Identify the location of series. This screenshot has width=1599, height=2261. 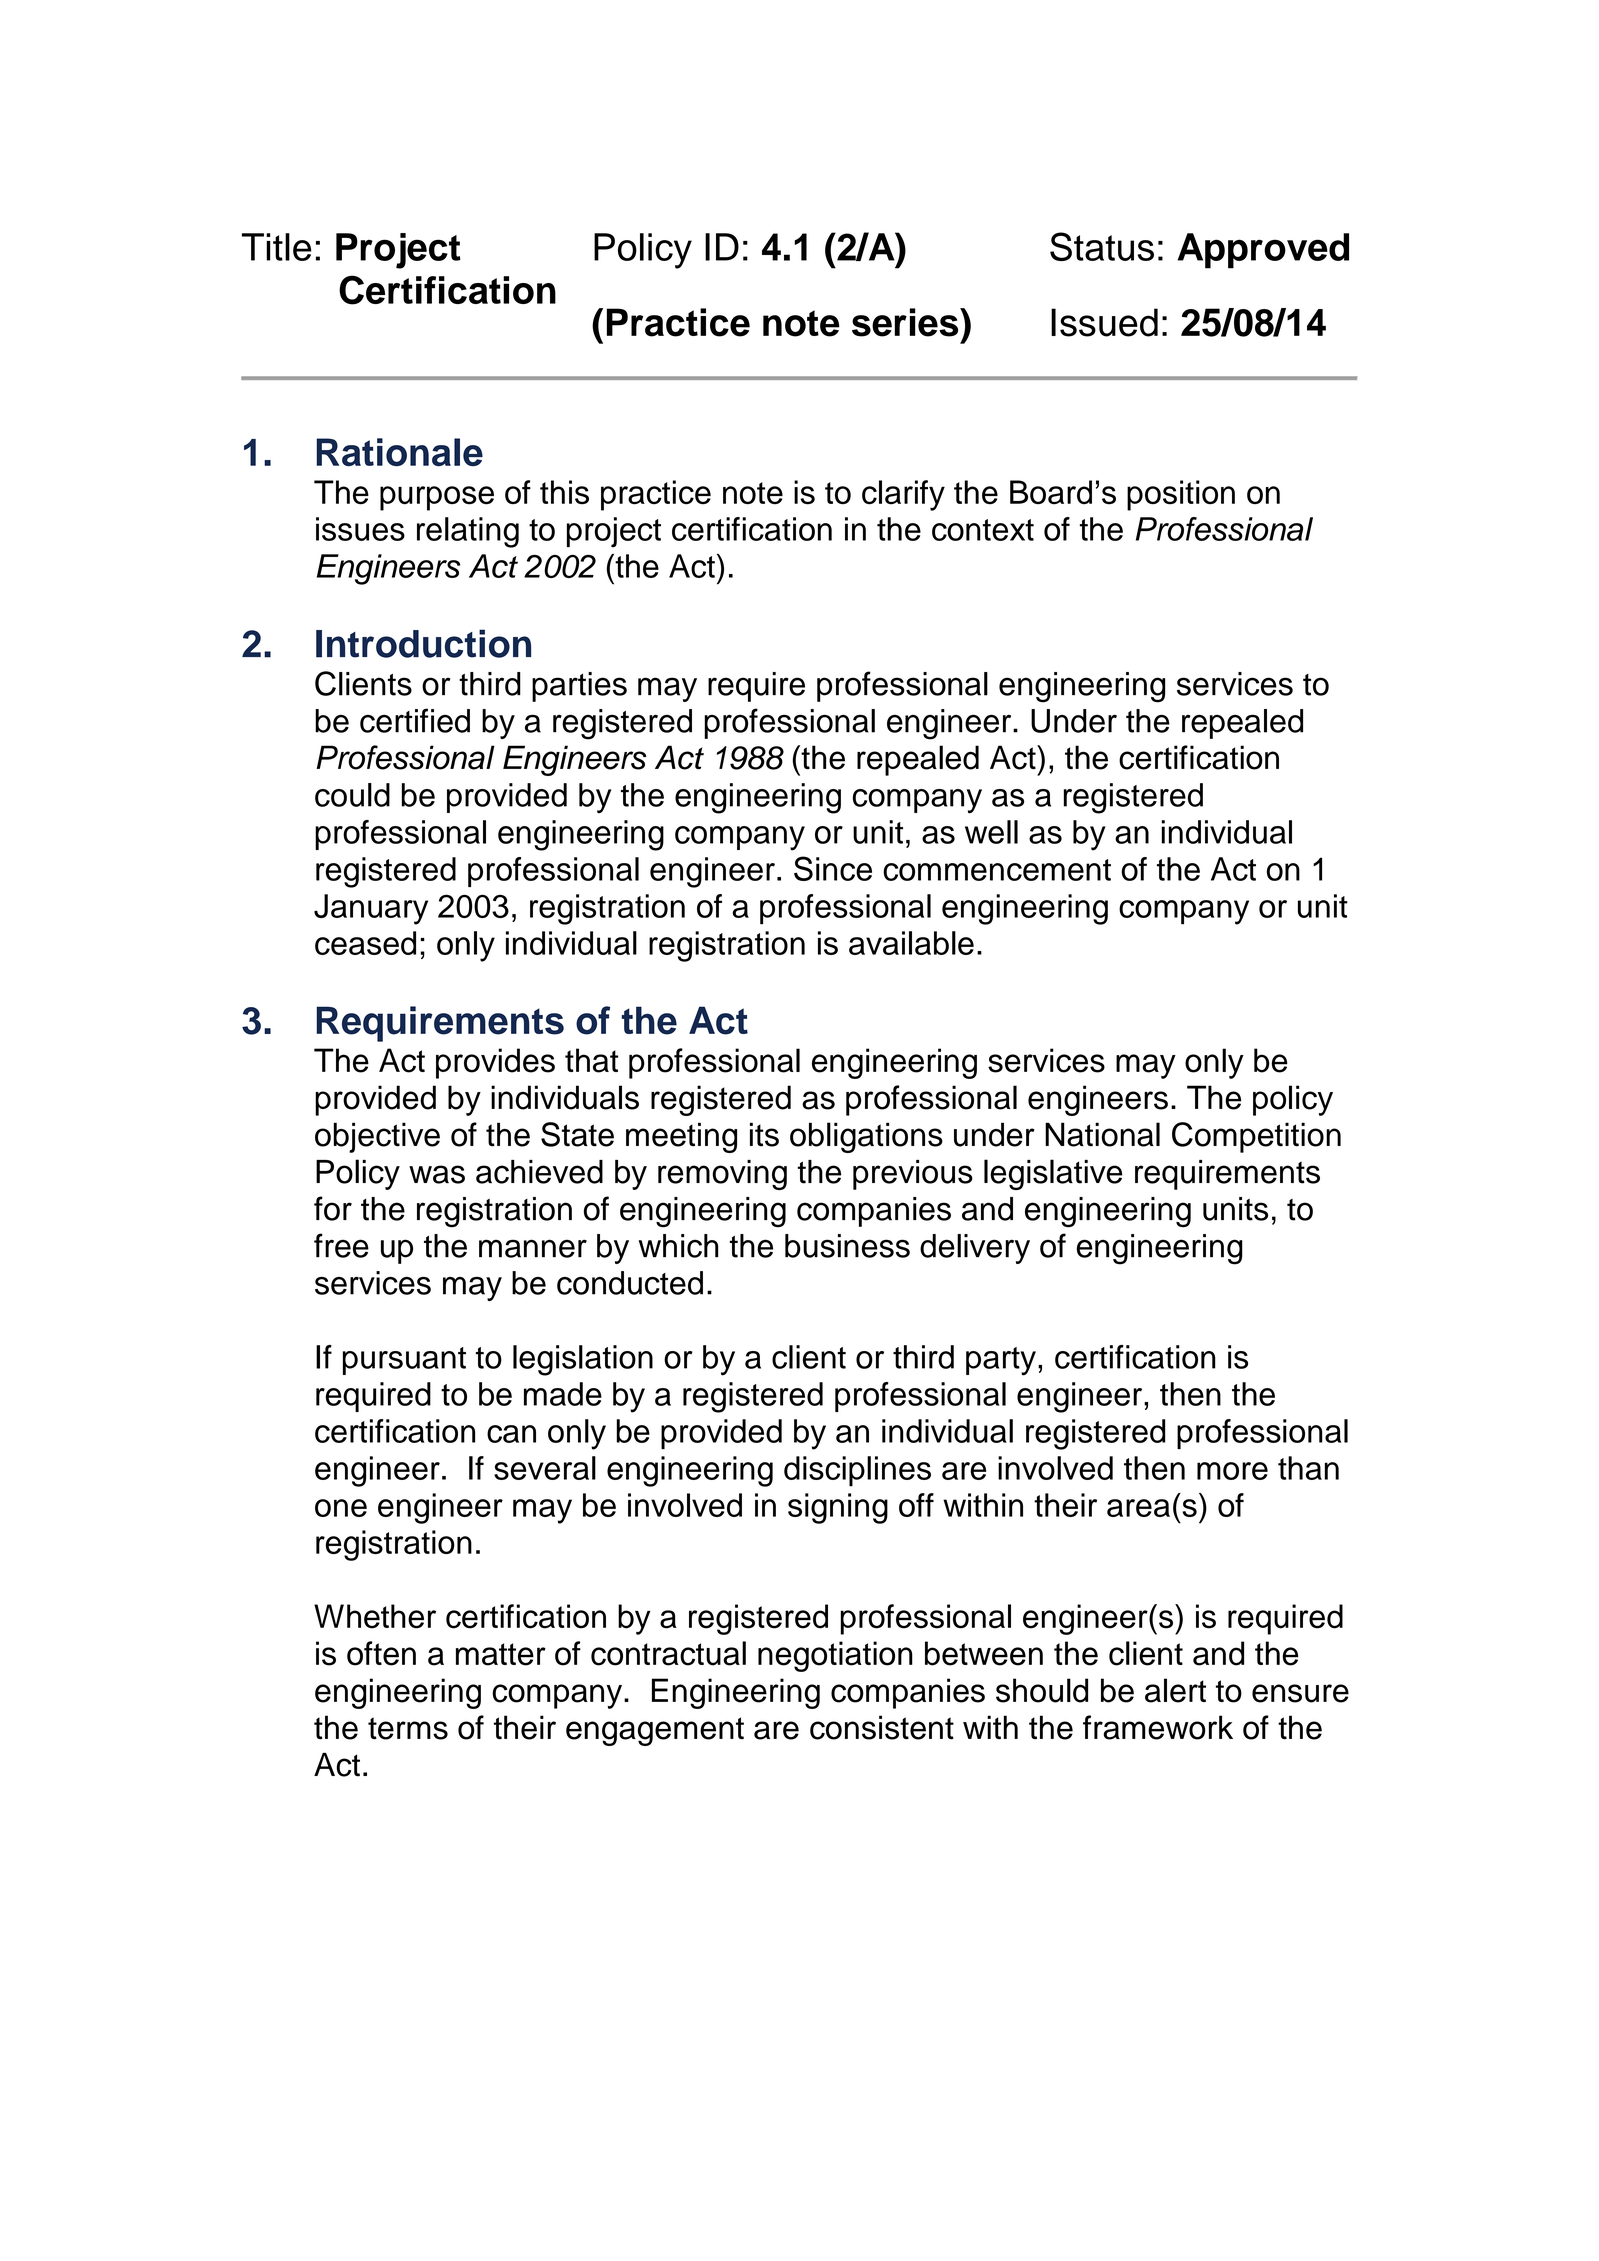
(906, 322).
